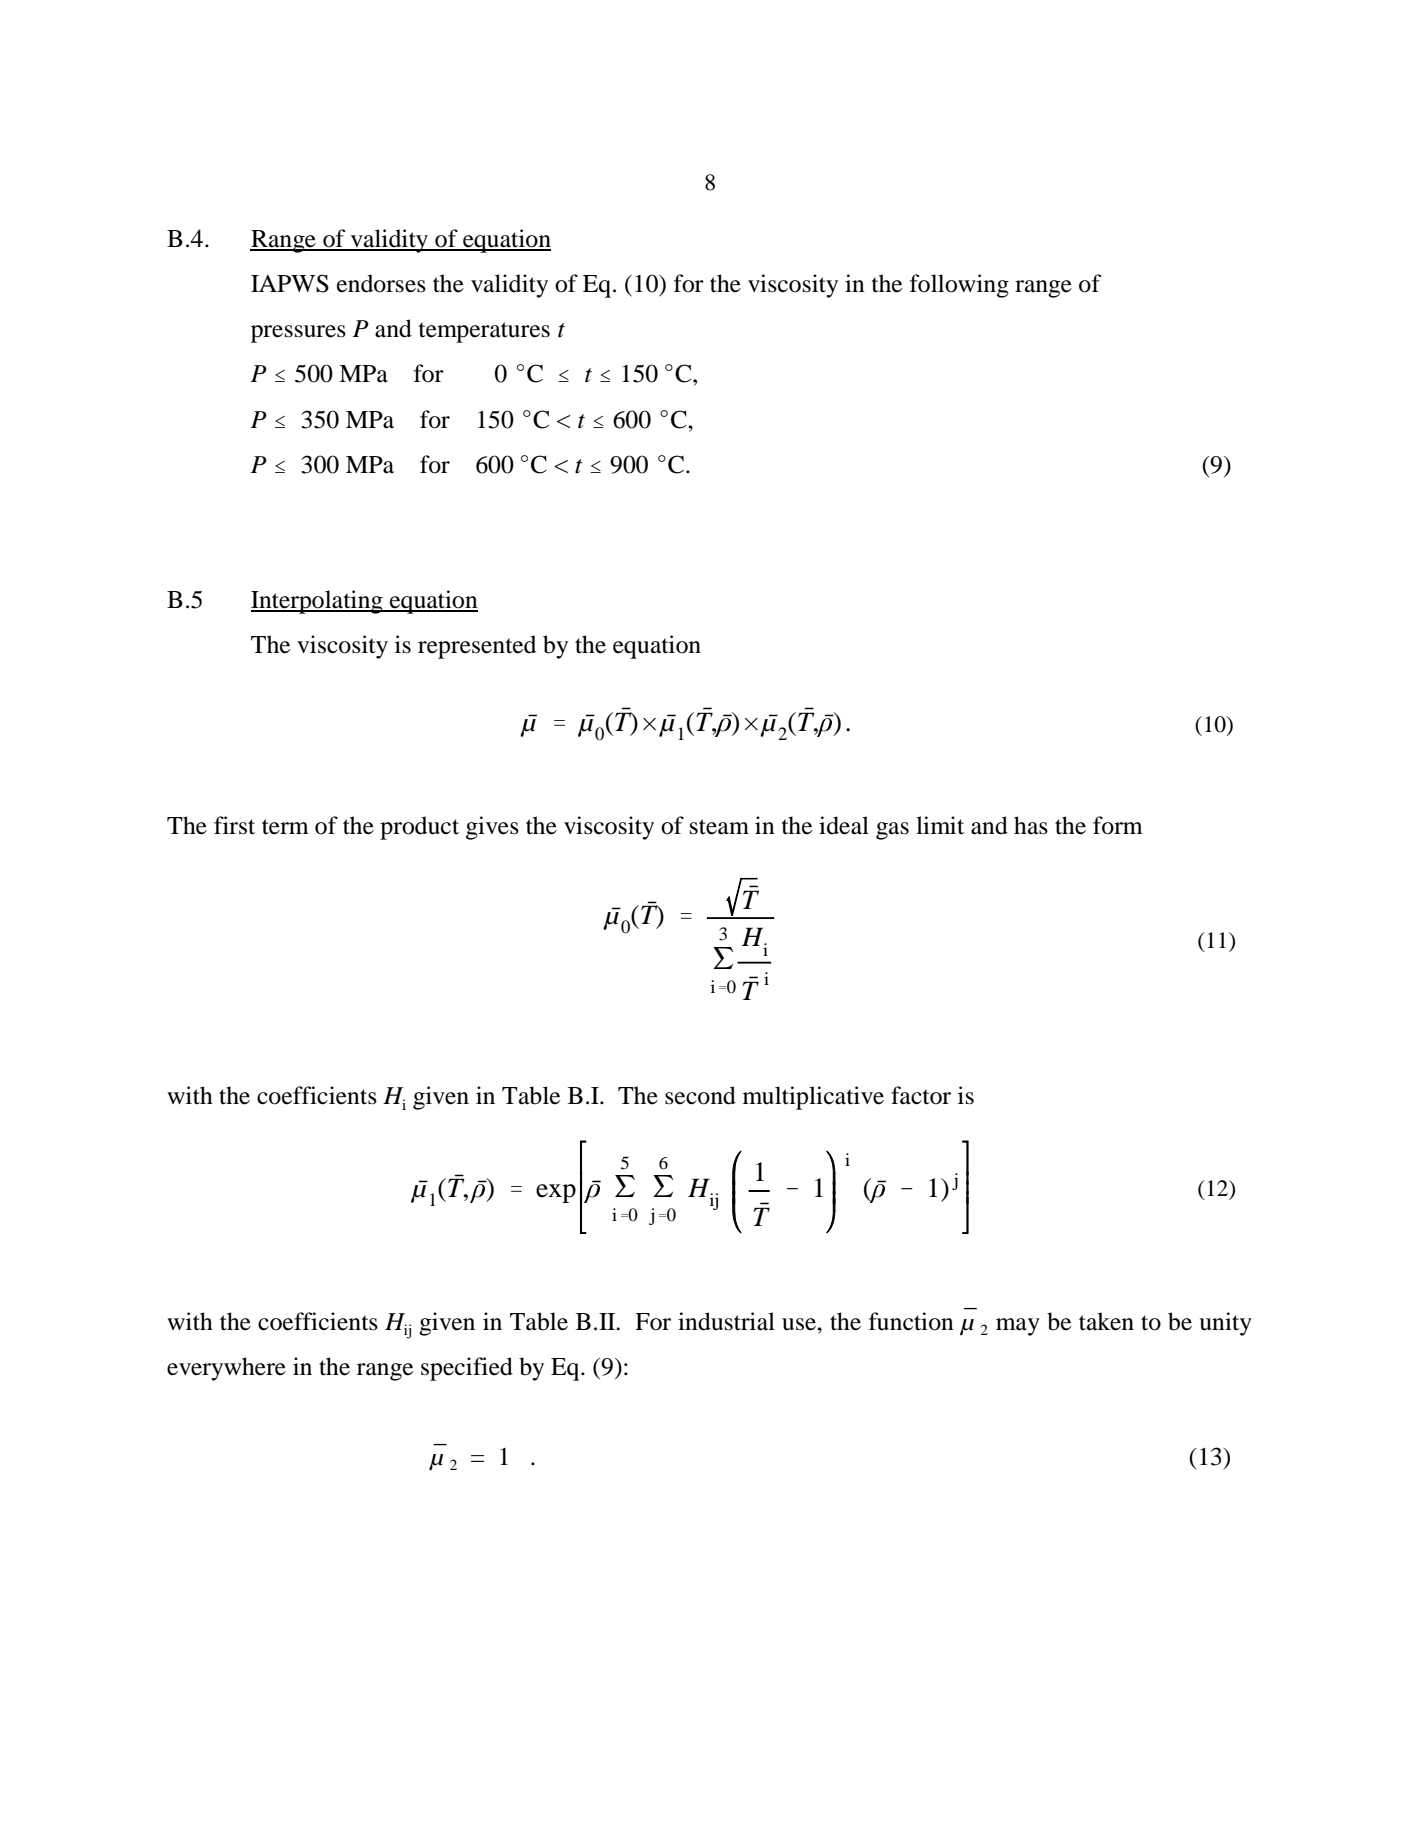  Describe the element at coordinates (226, 1369) in the page. I see `everywhere` at that location.
